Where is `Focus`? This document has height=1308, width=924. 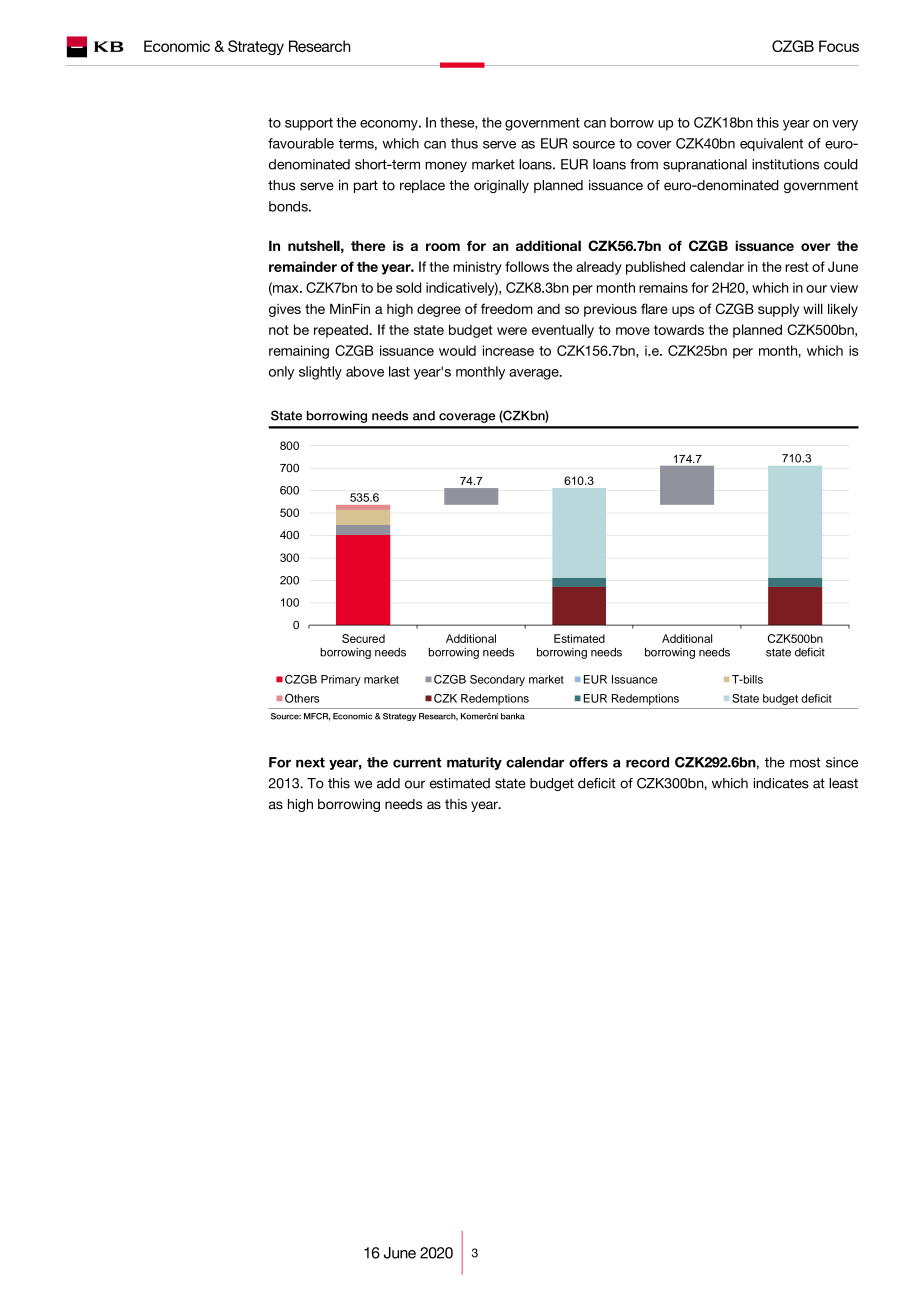 Focus is located at coordinates (839, 46).
